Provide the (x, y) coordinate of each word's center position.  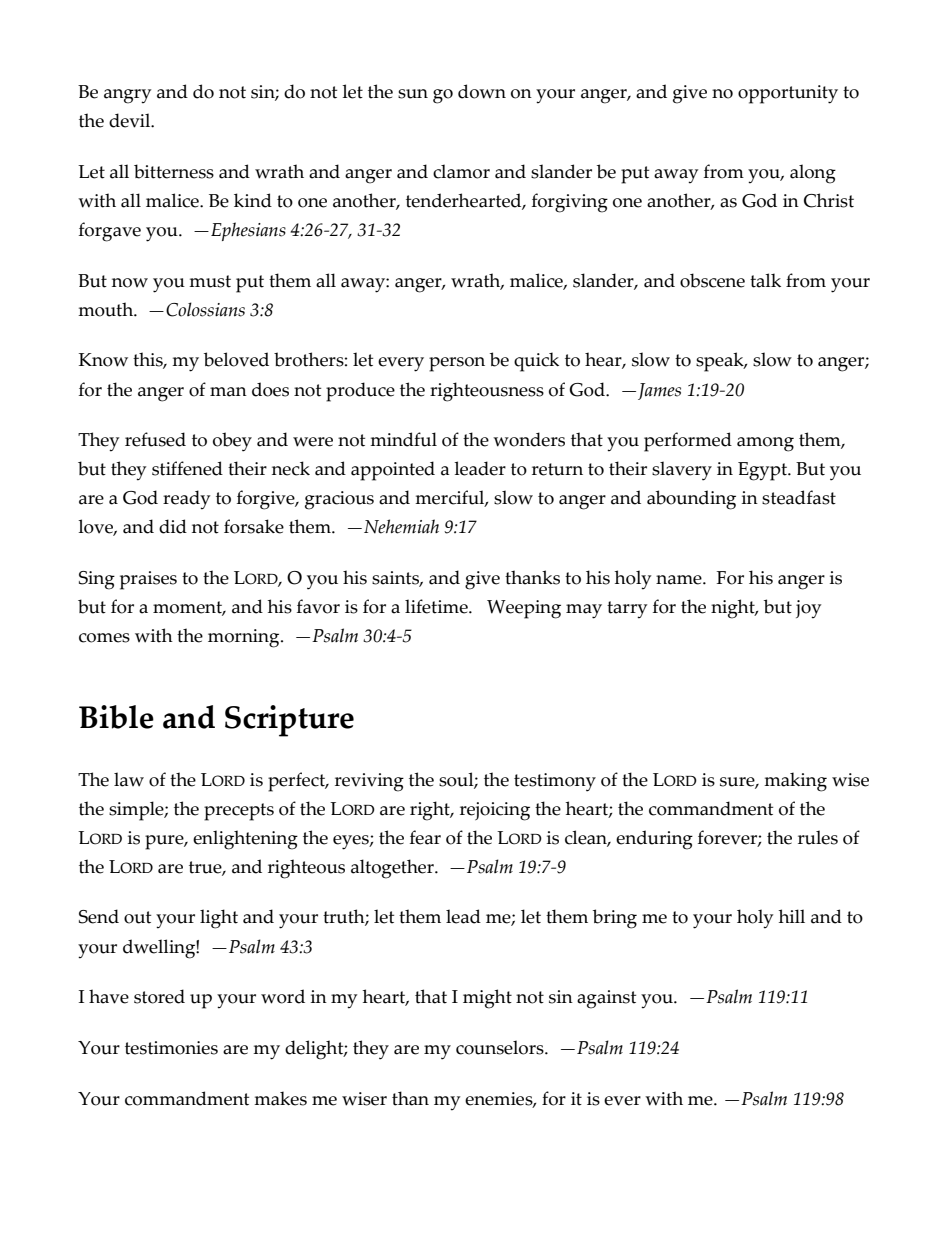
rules (818, 837)
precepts (239, 812)
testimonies (171, 1048)
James (659, 391)
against (606, 999)
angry (127, 96)
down (482, 91)
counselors (501, 1047)
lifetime (437, 606)
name (680, 580)
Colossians (205, 309)
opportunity (788, 94)
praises (148, 580)
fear (425, 837)
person (457, 364)
